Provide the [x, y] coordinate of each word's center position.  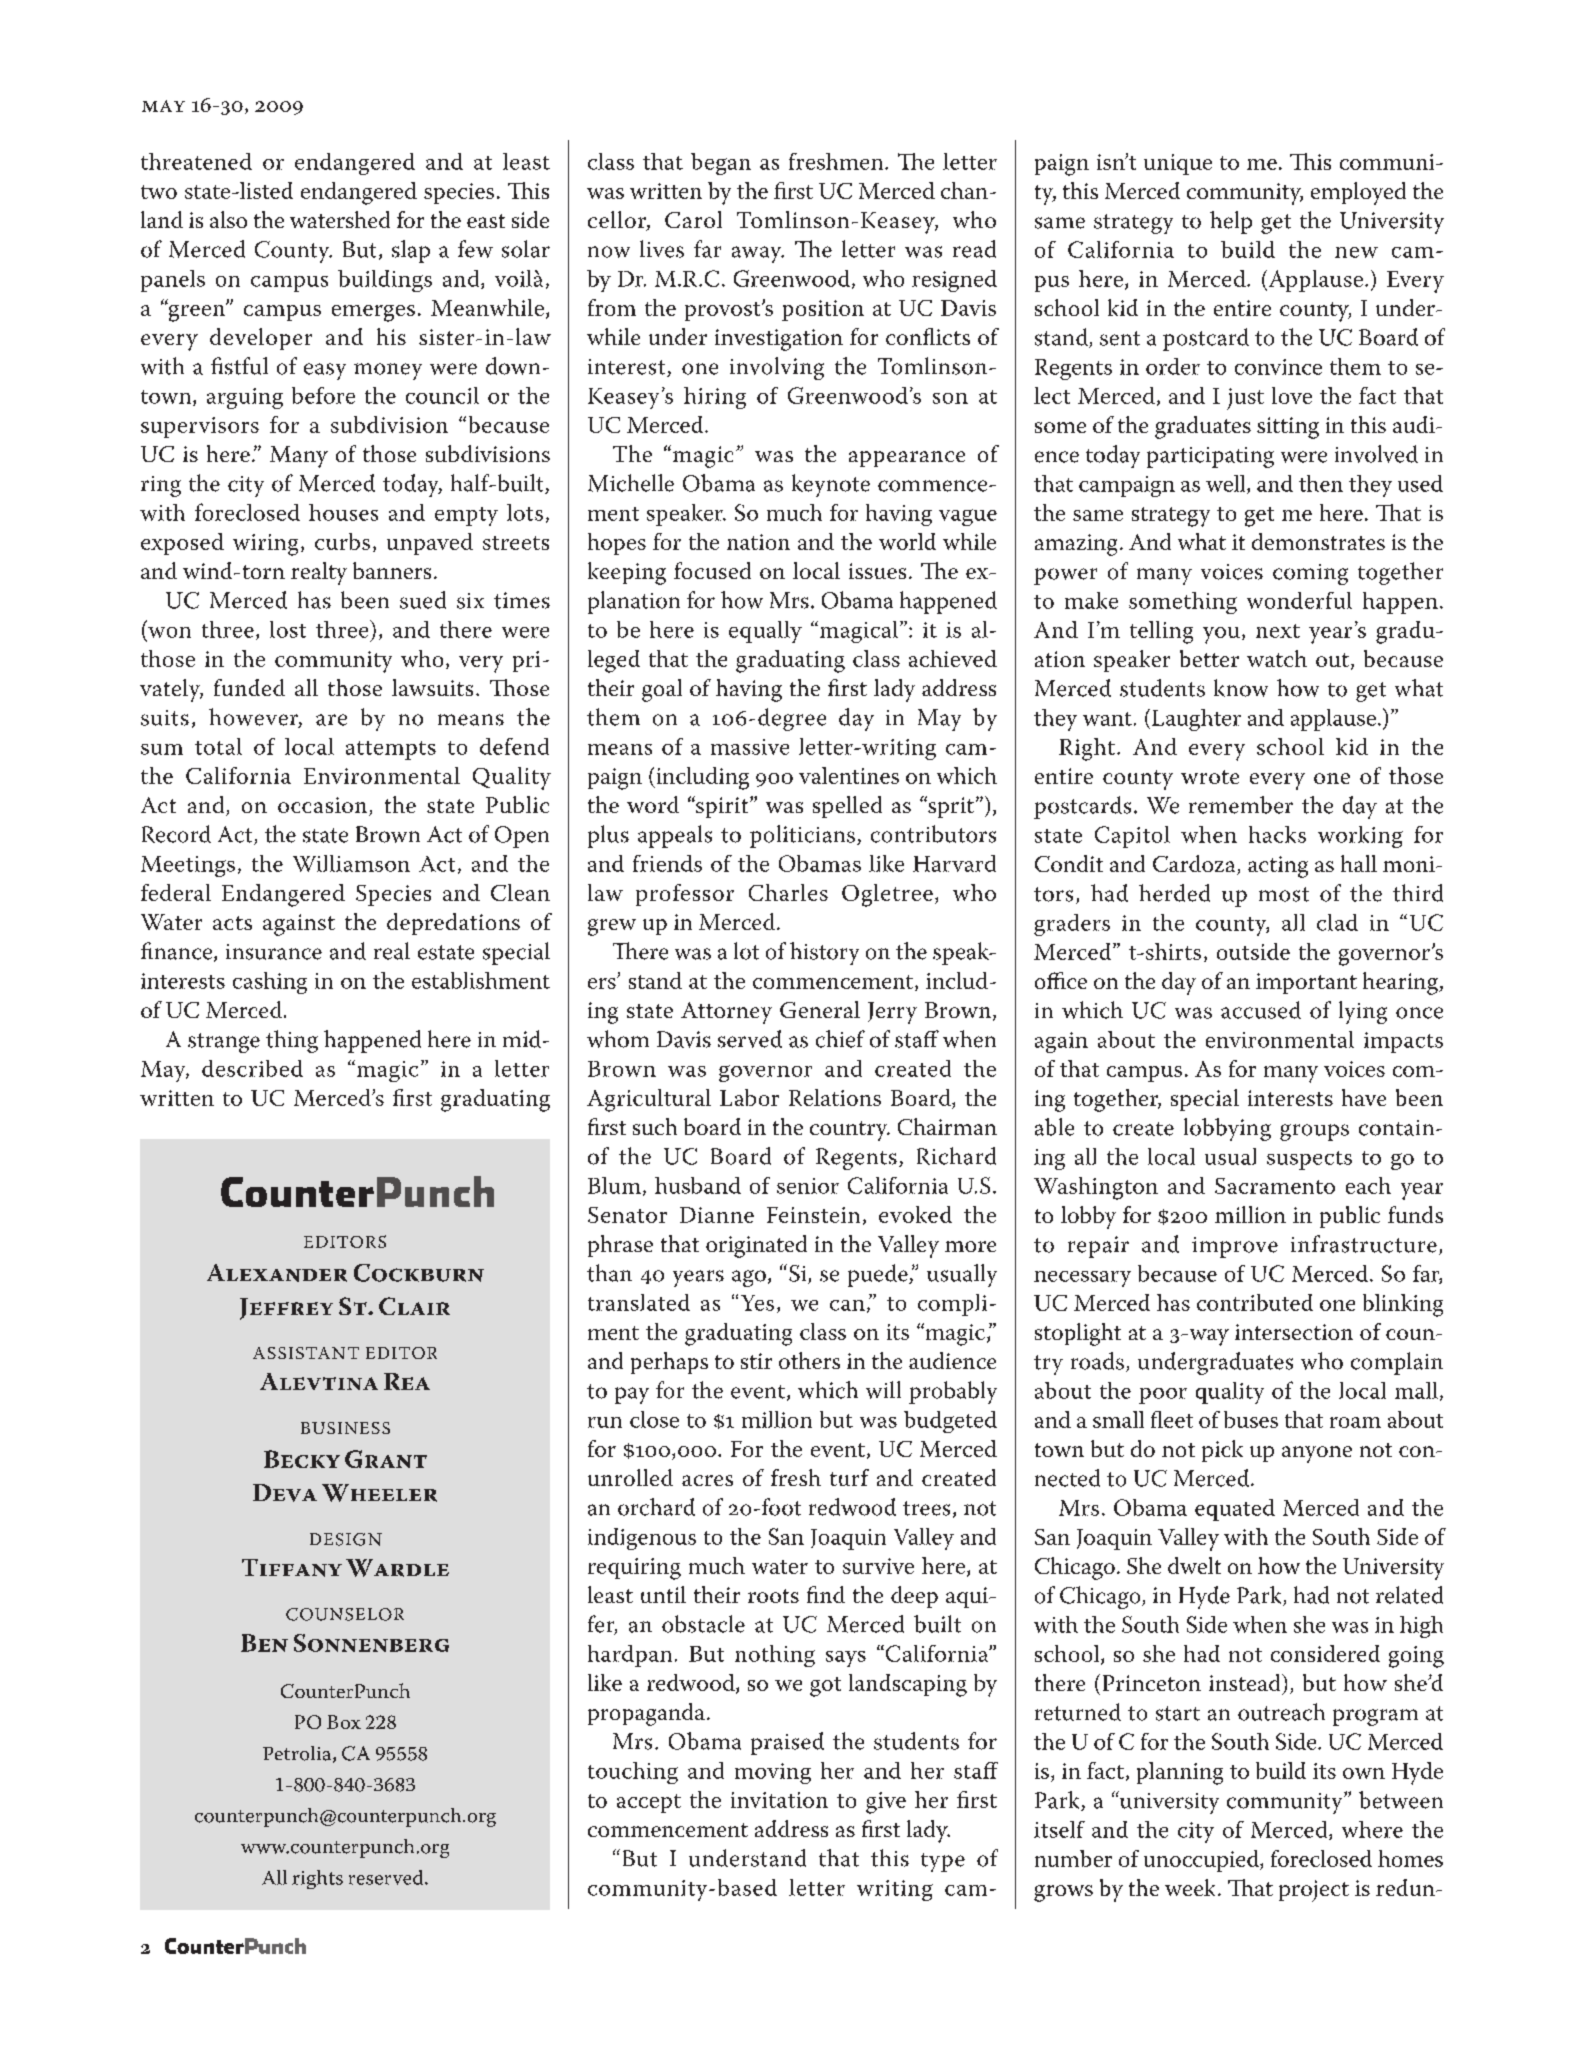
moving [773, 1773]
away [758, 254]
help [1231, 222]
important [1306, 983]
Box [344, 1722]
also [228, 219]
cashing [270, 983]
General [820, 1009]
